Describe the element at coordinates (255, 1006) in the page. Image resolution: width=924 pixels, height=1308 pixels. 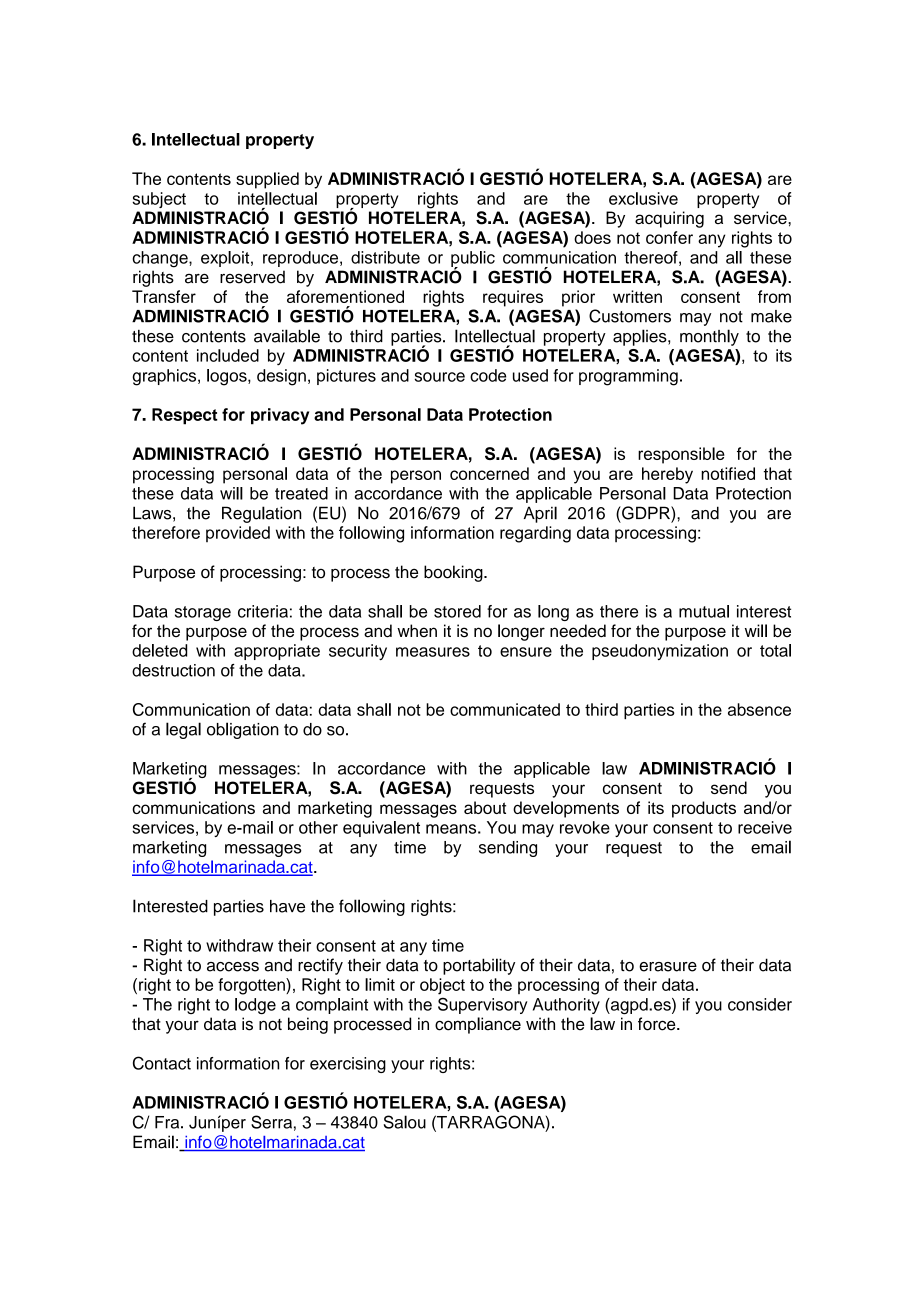
I see `lodge` at that location.
